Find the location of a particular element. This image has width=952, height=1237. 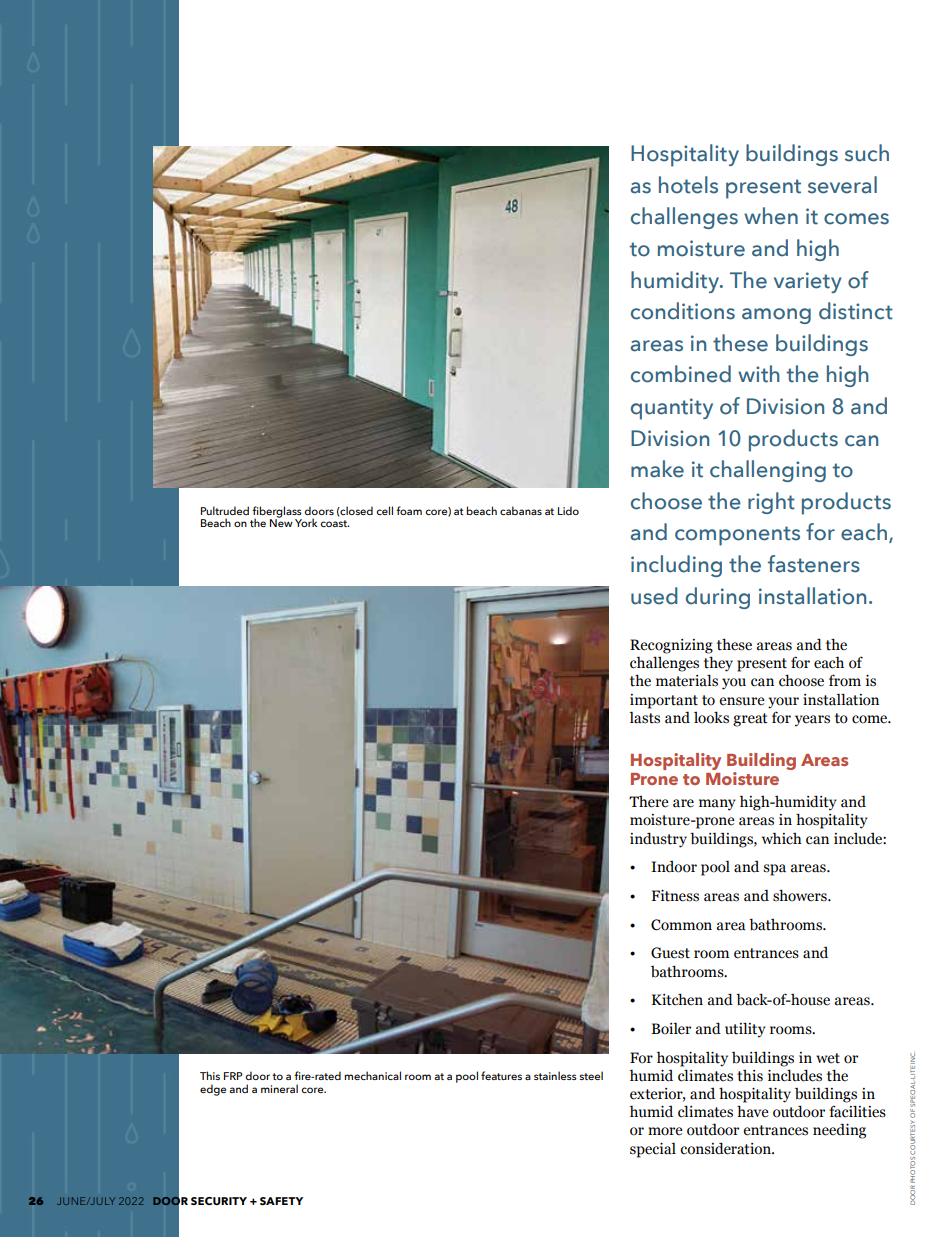

SAFETY is located at coordinates (281, 1201).
